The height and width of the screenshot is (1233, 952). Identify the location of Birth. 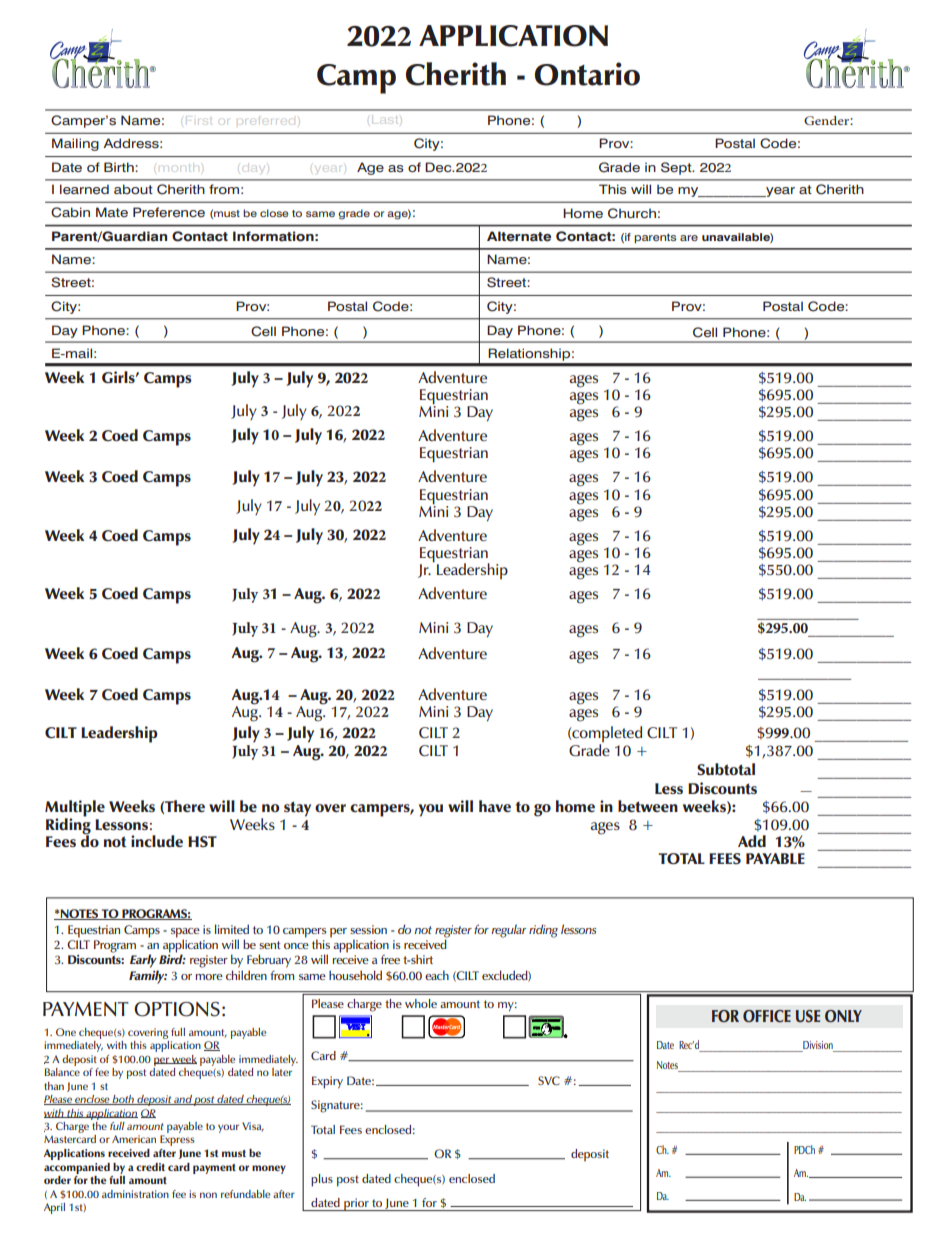
(120, 167).
